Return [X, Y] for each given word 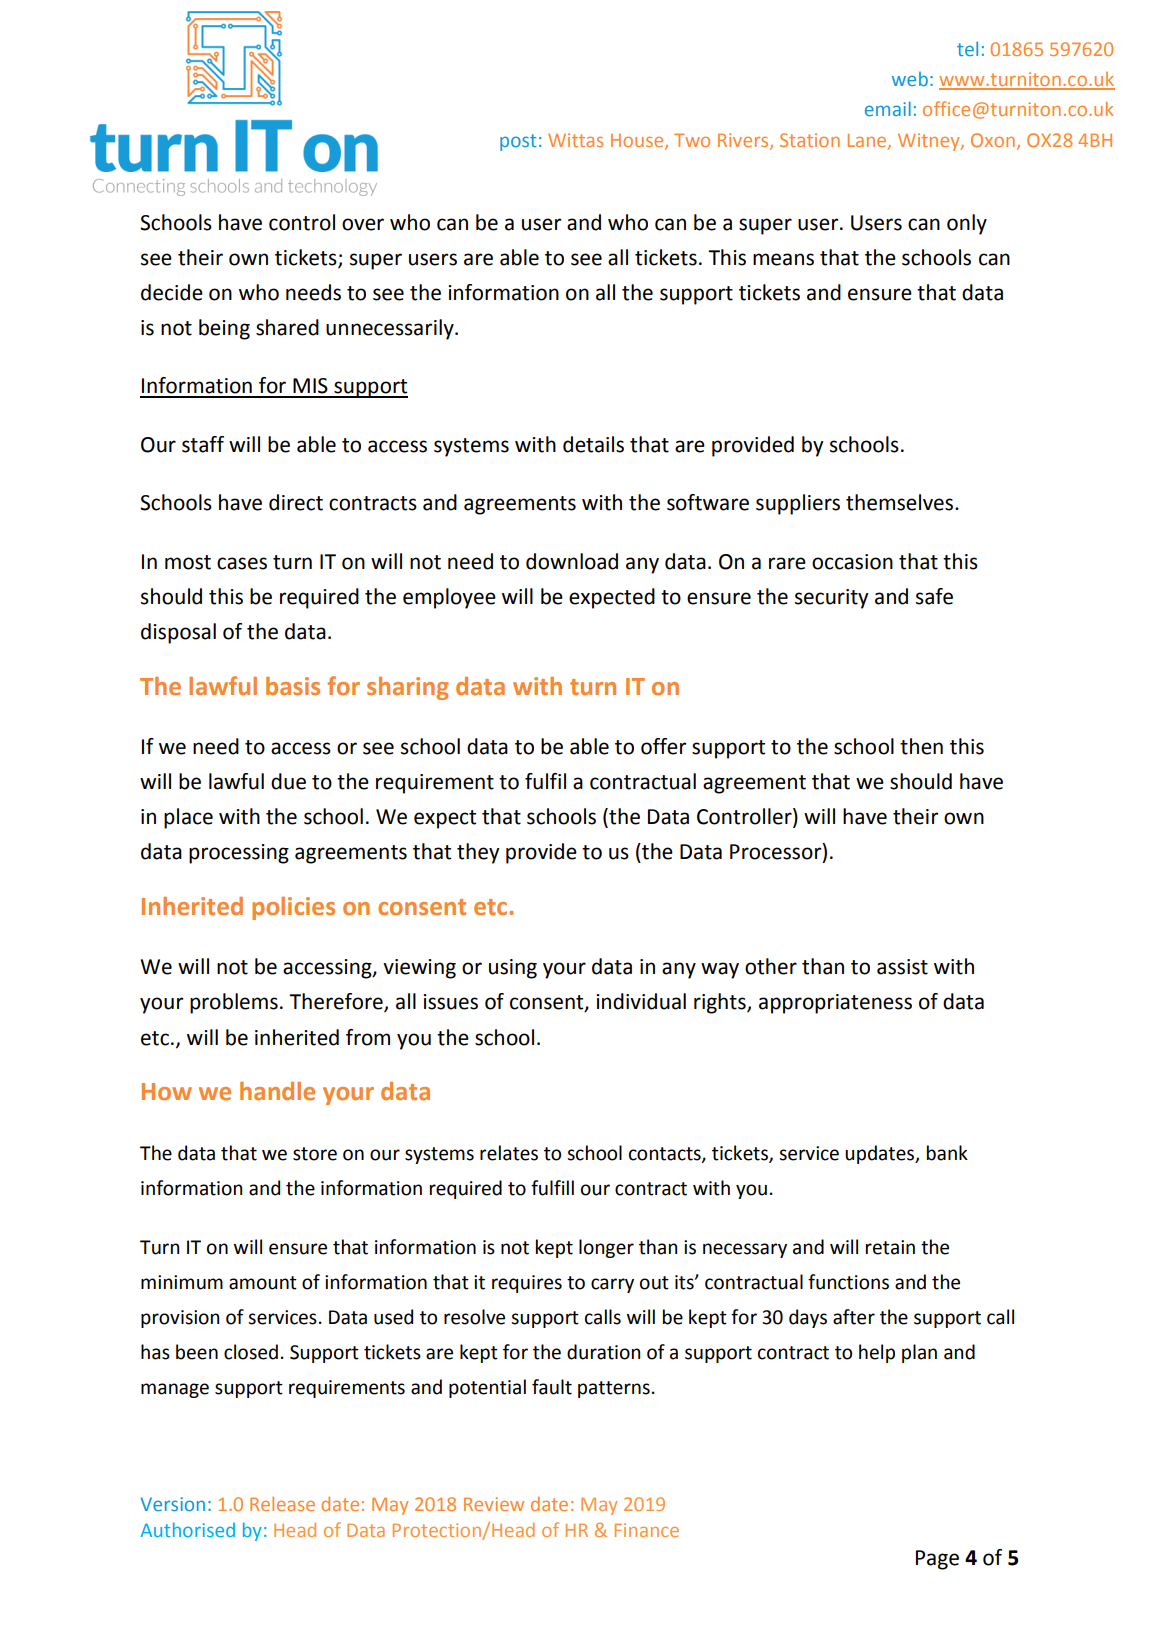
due [288, 781]
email [888, 108]
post [518, 142]
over [363, 224]
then [921, 746]
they [478, 853]
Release [282, 1504]
